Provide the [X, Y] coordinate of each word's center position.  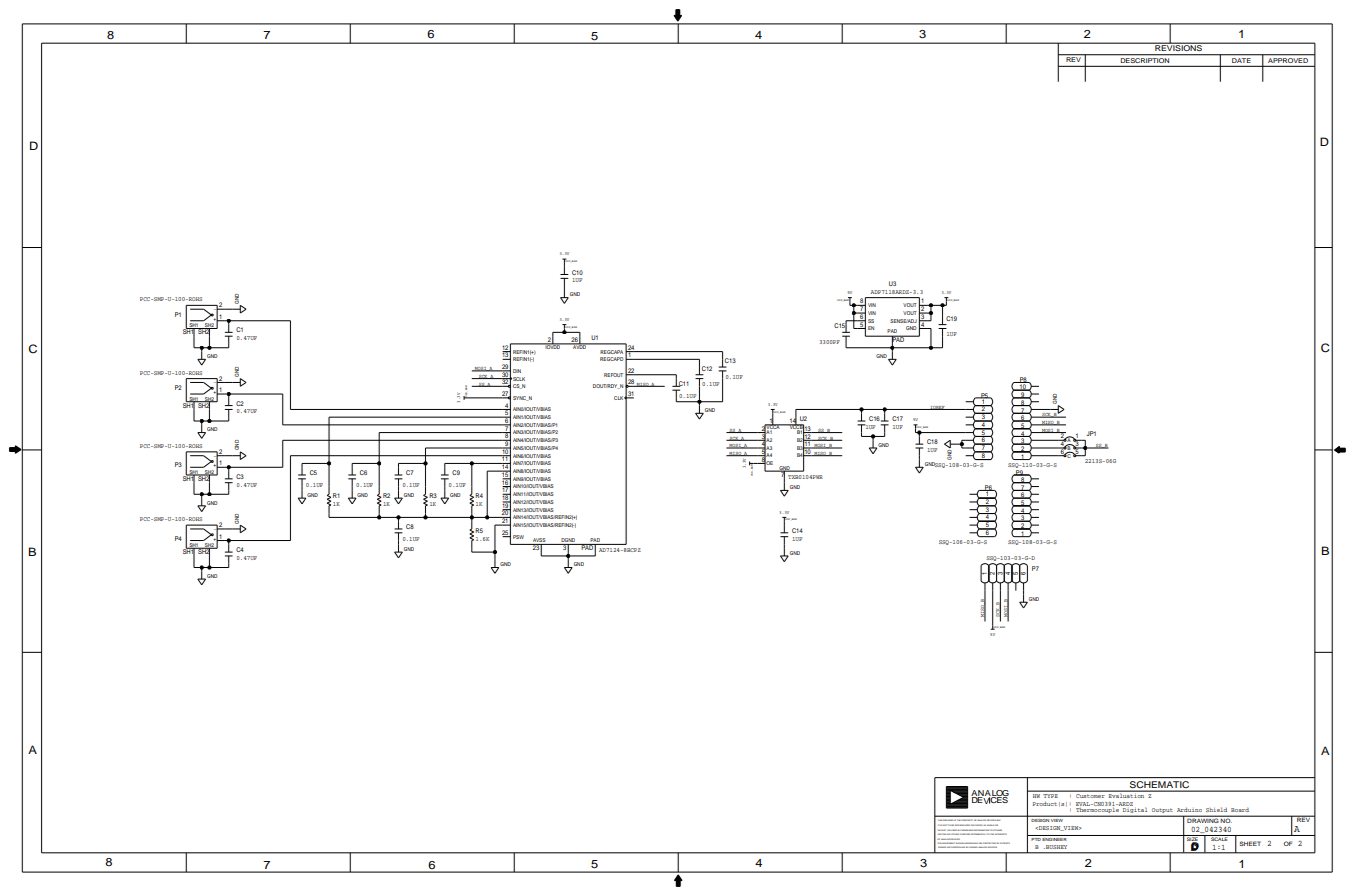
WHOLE [990, 825]
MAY [976, 843]
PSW [518, 537]
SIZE [1192, 839]
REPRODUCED [962, 825]
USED [953, 830]
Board [1240, 810]
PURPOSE [965, 834]
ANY [948, 834]
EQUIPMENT [949, 843]
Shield [1216, 810]
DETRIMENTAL [978, 834]
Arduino [1189, 810]
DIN [517, 371]
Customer [1090, 794]
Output [1162, 812]
